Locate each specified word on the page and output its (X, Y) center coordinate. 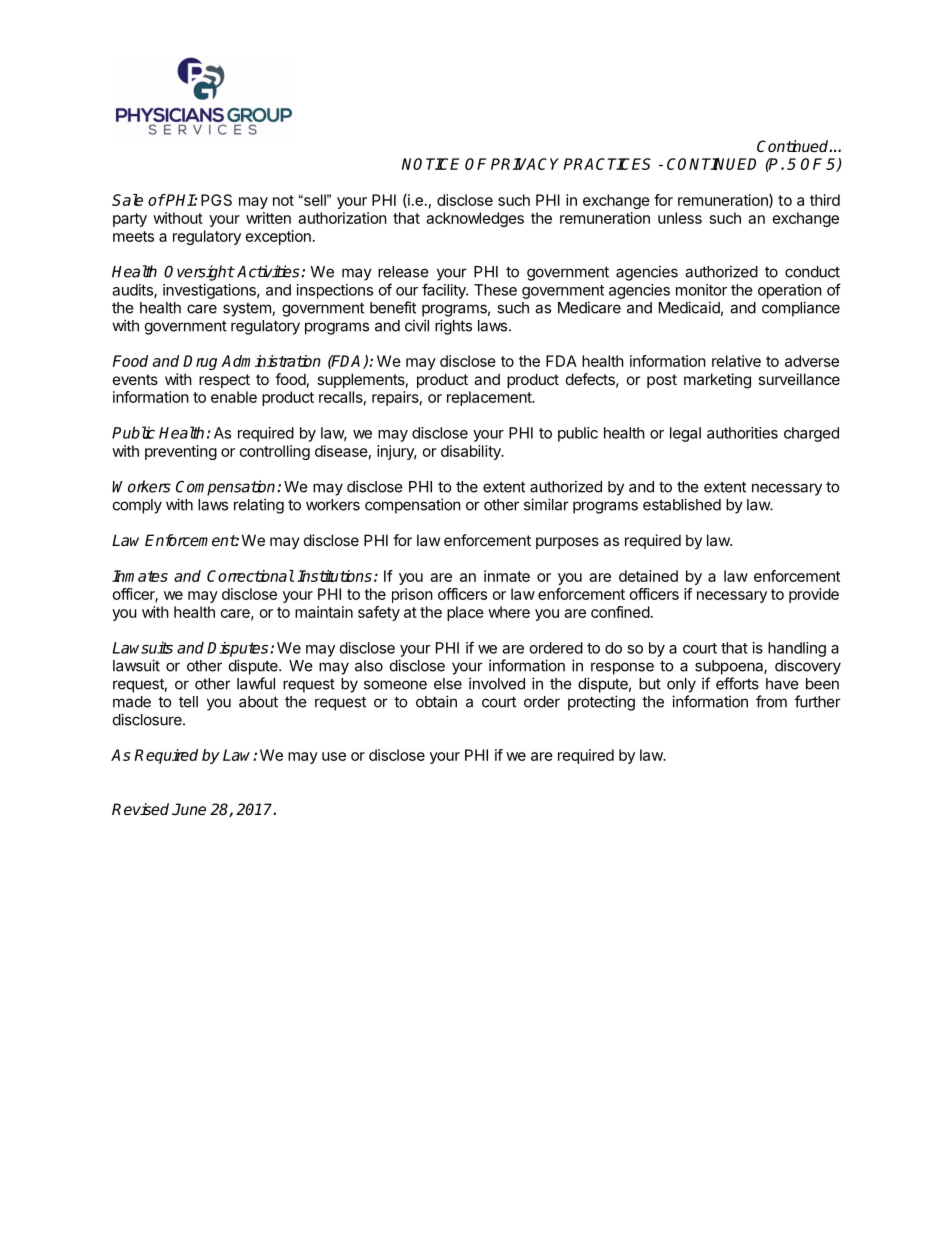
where (509, 612)
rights (453, 327)
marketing (717, 381)
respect (224, 381)
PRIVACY (525, 164)
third (825, 200)
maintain (324, 612)
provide (814, 595)
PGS (216, 200)
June (189, 809)
